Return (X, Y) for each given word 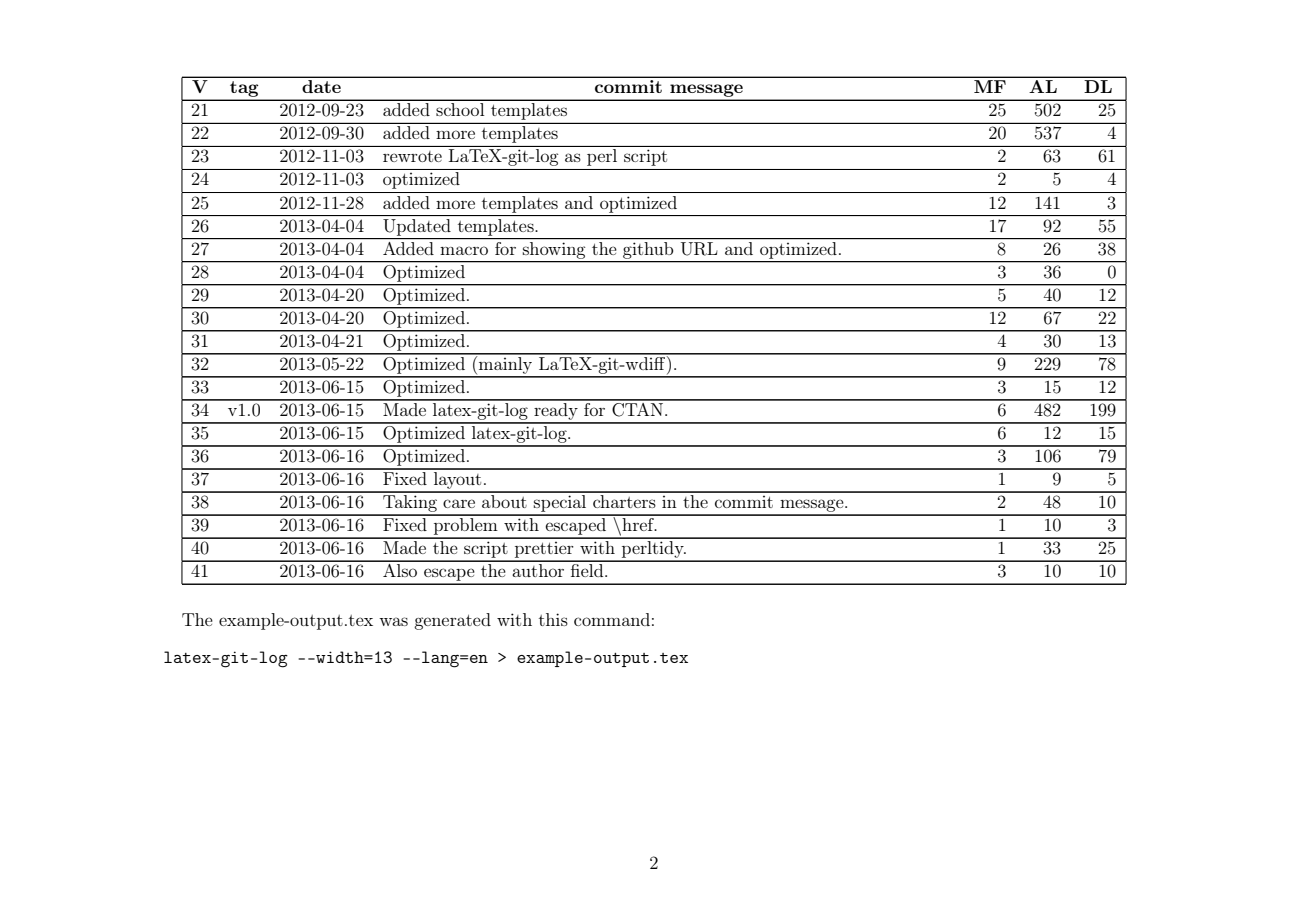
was (393, 621)
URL (699, 249)
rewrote (412, 156)
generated (452, 621)
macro (464, 250)
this (553, 619)
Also (400, 569)
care (459, 503)
